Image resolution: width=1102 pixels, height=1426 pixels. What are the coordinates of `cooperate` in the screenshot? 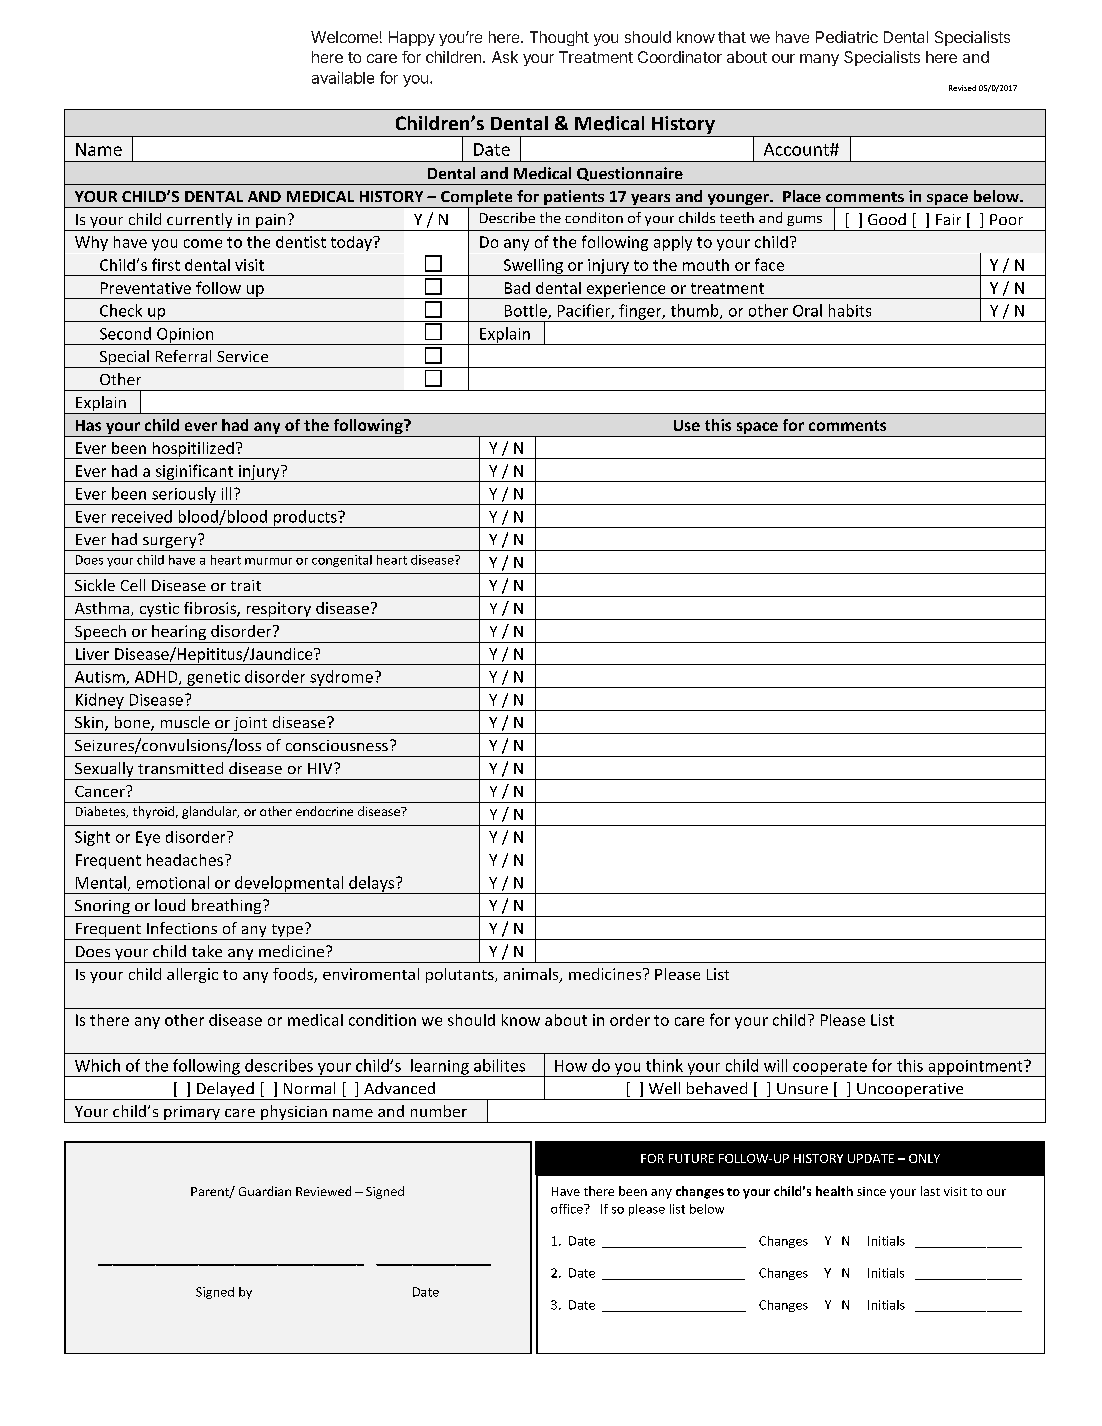 It's located at (830, 1069).
